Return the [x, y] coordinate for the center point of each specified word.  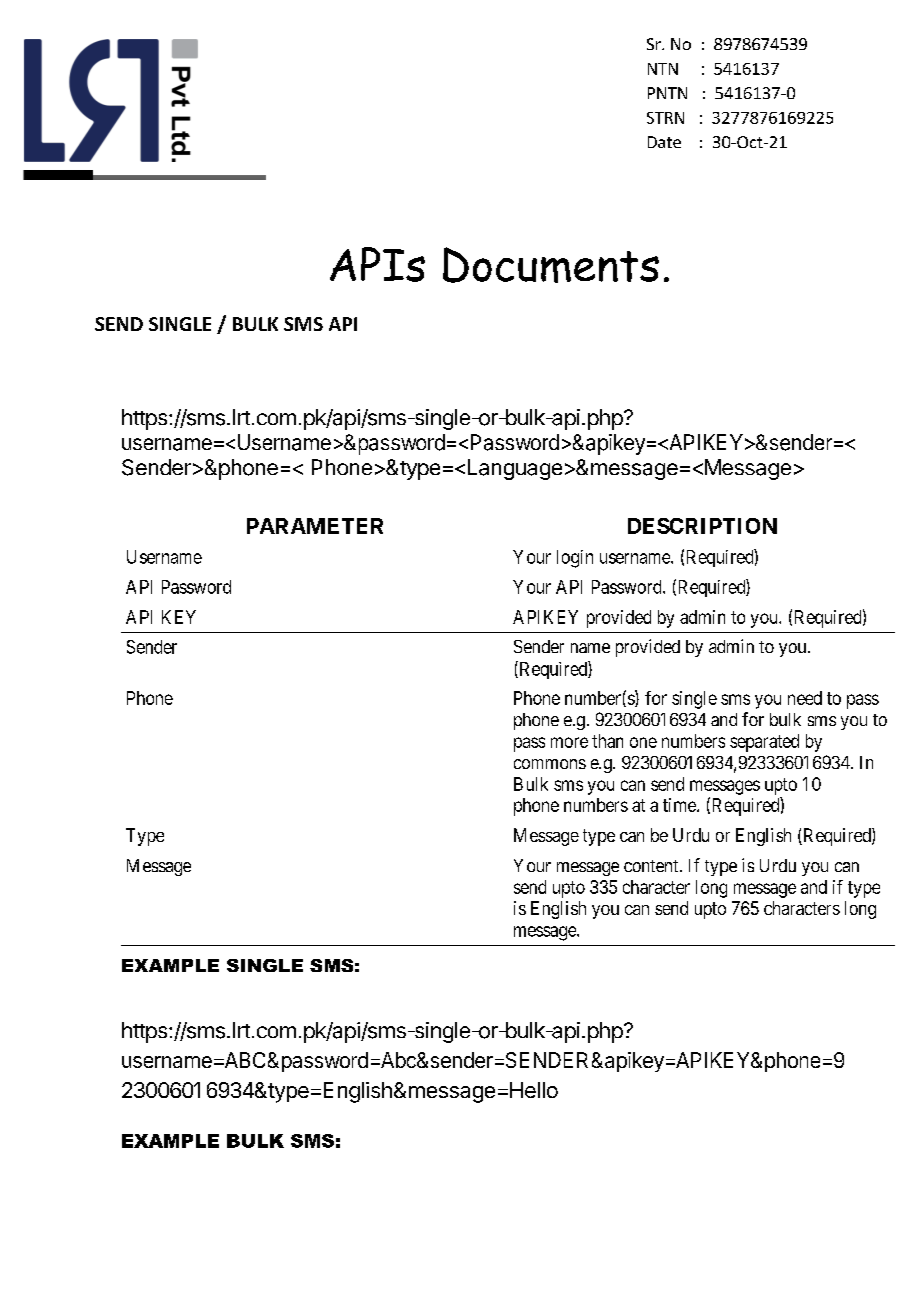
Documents [551, 265]
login [575, 559]
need [805, 698]
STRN [665, 118]
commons [550, 764]
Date [664, 142]
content [652, 866]
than [607, 741]
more [569, 742]
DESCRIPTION [702, 526]
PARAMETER [315, 526]
